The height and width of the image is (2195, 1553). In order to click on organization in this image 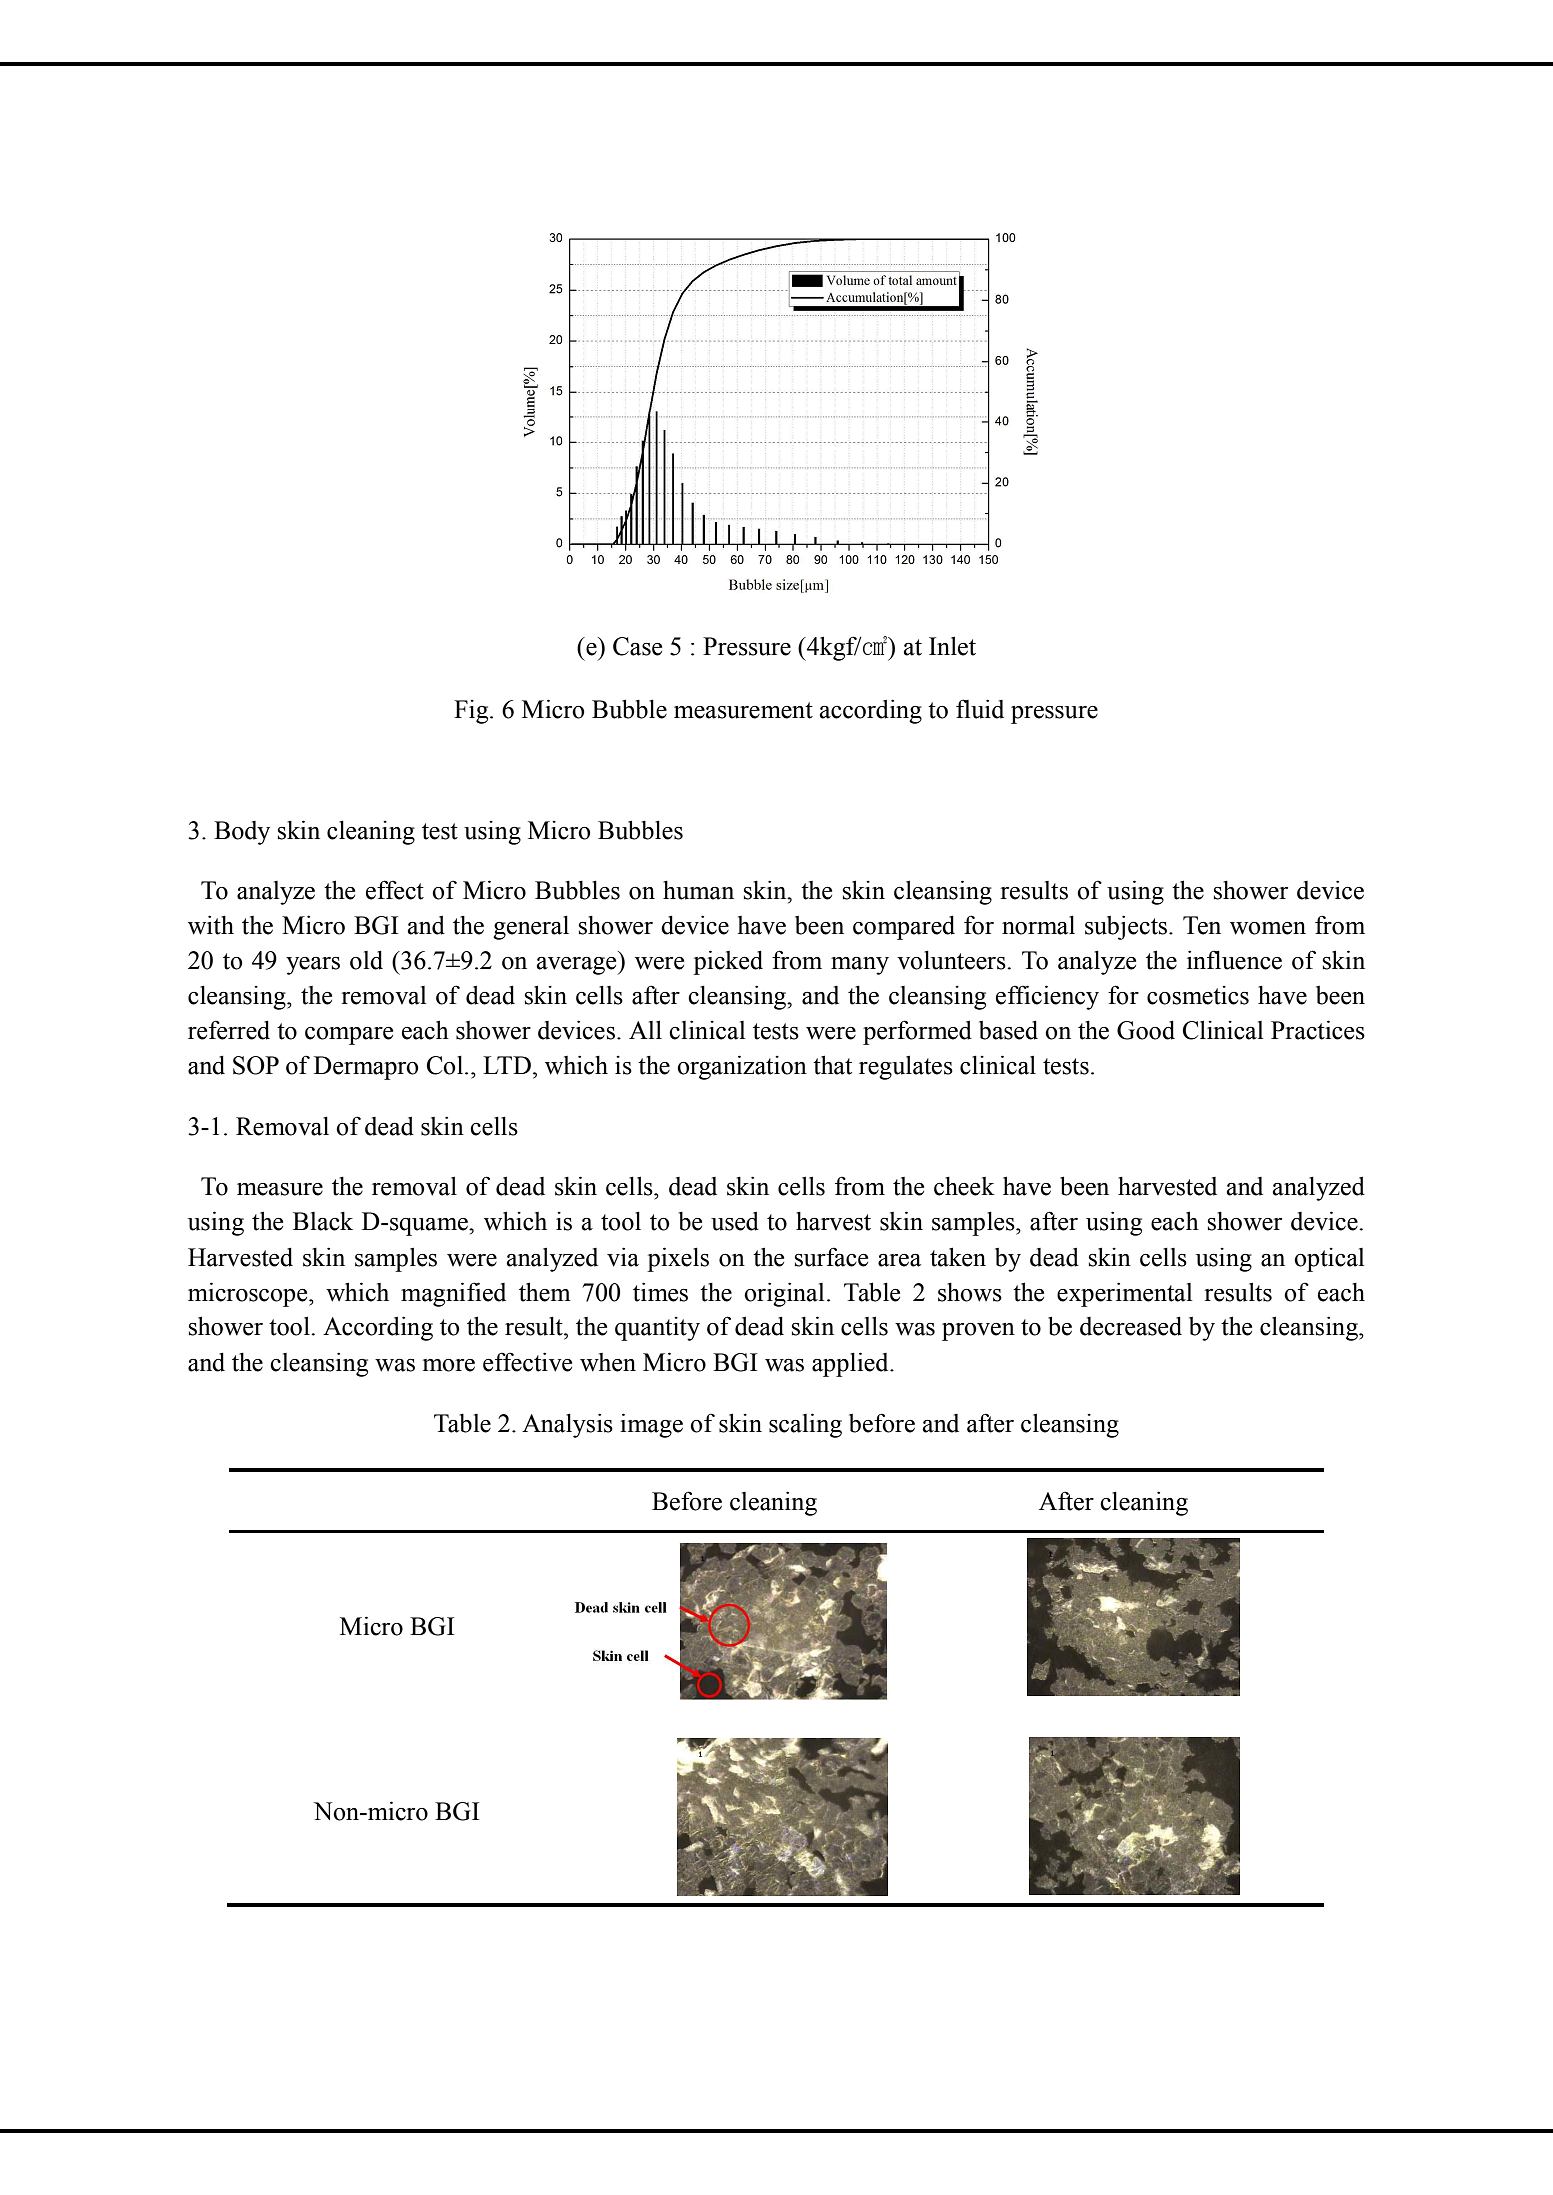, I will do `click(742, 1067)`.
